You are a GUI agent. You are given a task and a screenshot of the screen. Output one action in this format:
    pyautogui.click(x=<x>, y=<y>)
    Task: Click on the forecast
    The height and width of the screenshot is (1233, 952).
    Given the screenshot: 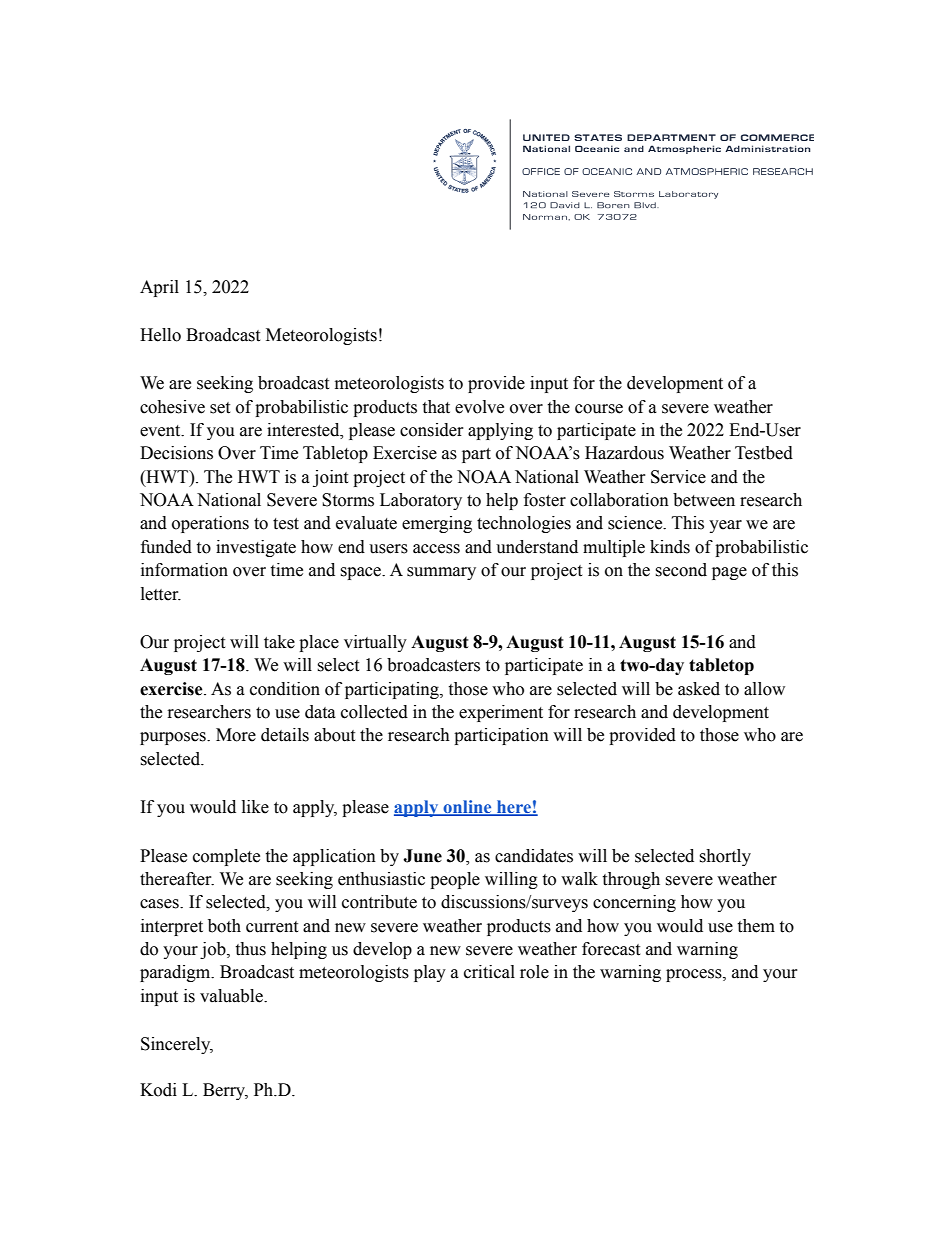 What is the action you would take?
    pyautogui.click(x=611, y=949)
